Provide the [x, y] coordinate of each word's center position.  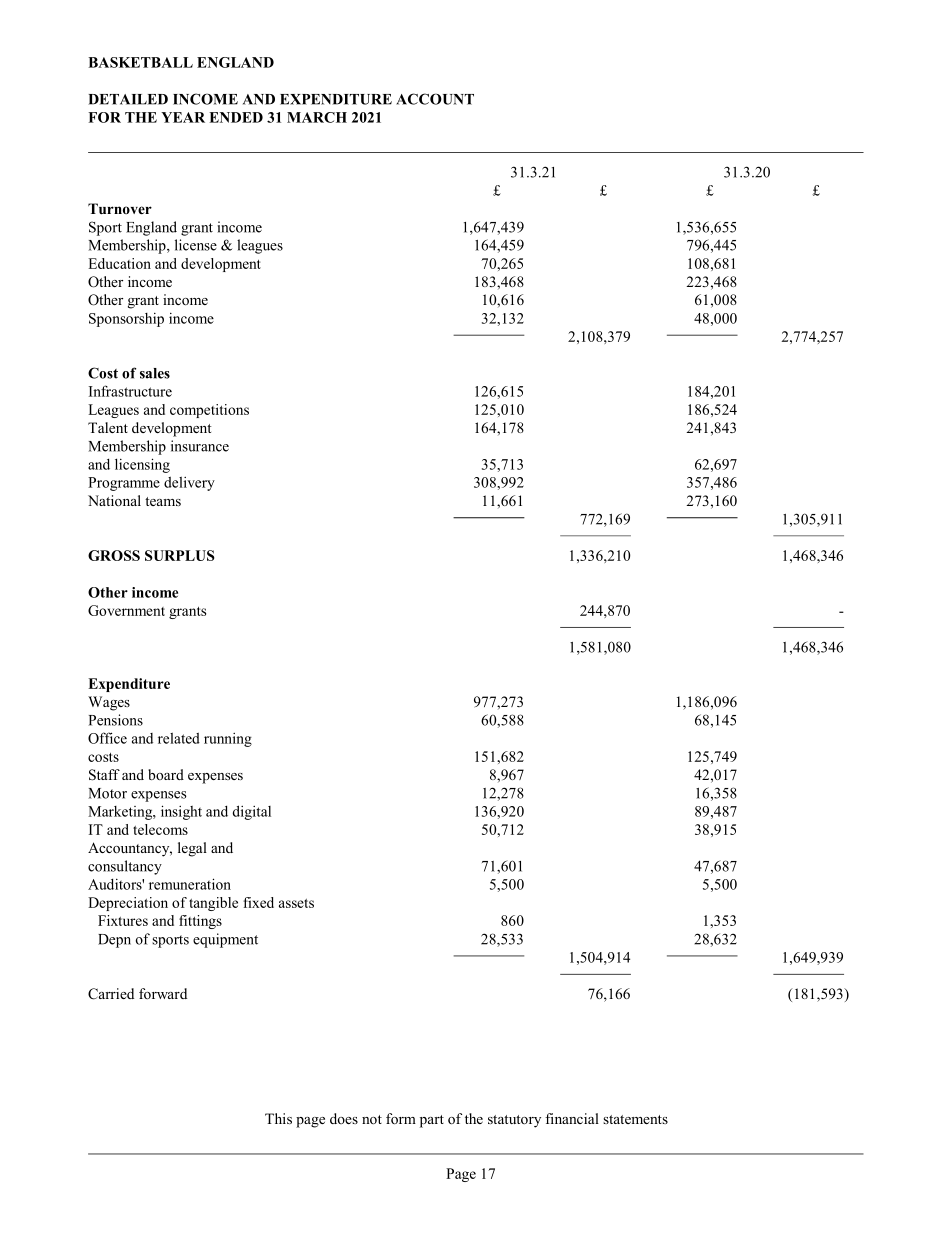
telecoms [160, 829]
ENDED [236, 117]
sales [155, 373]
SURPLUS [180, 555]
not [372, 1119]
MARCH [317, 117]
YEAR [183, 117]
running [228, 740]
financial [572, 1118]
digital [252, 812]
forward [163, 993]
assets [296, 903]
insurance [200, 446]
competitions [209, 411]
